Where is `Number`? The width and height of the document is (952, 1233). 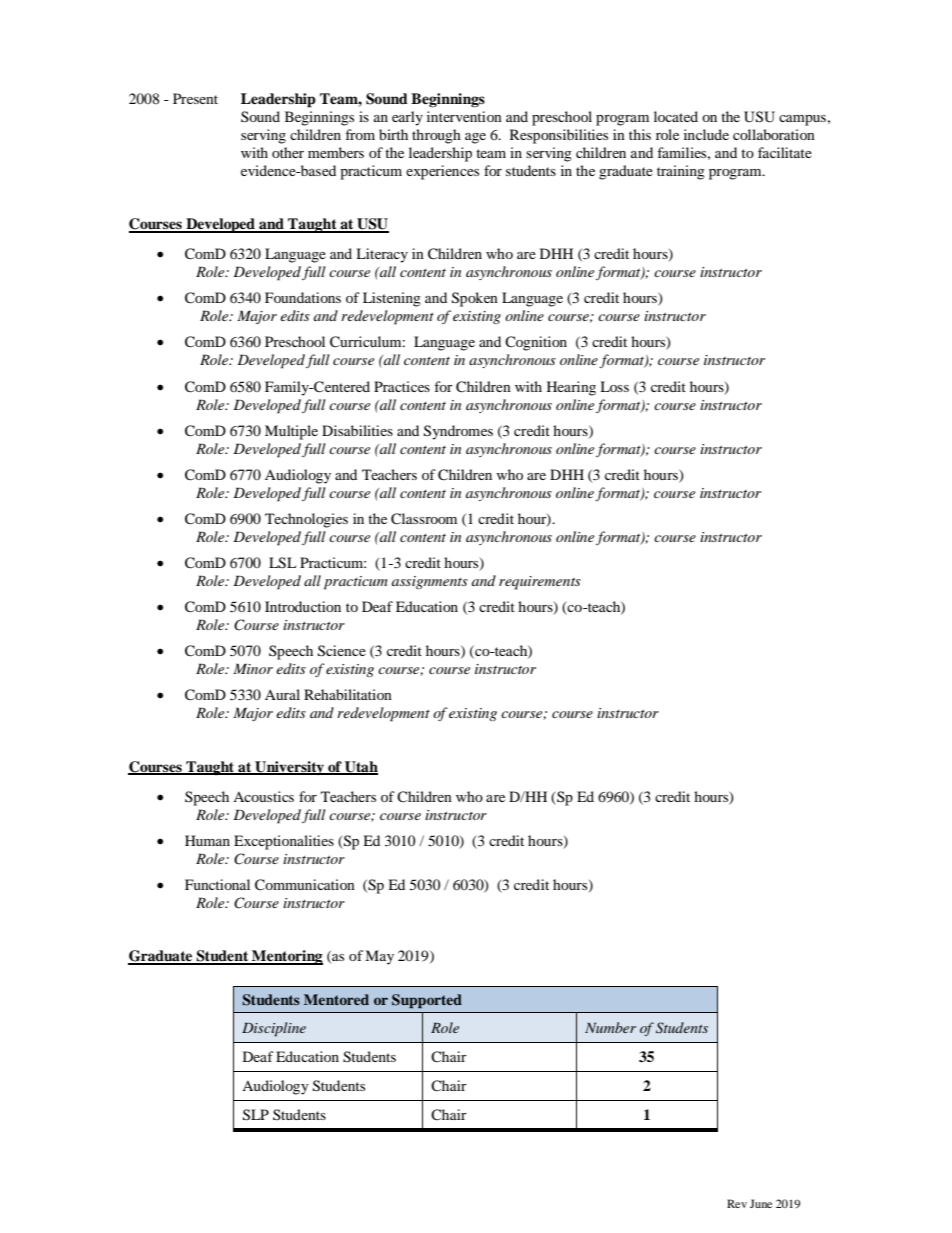
Number is located at coordinates (610, 1027).
